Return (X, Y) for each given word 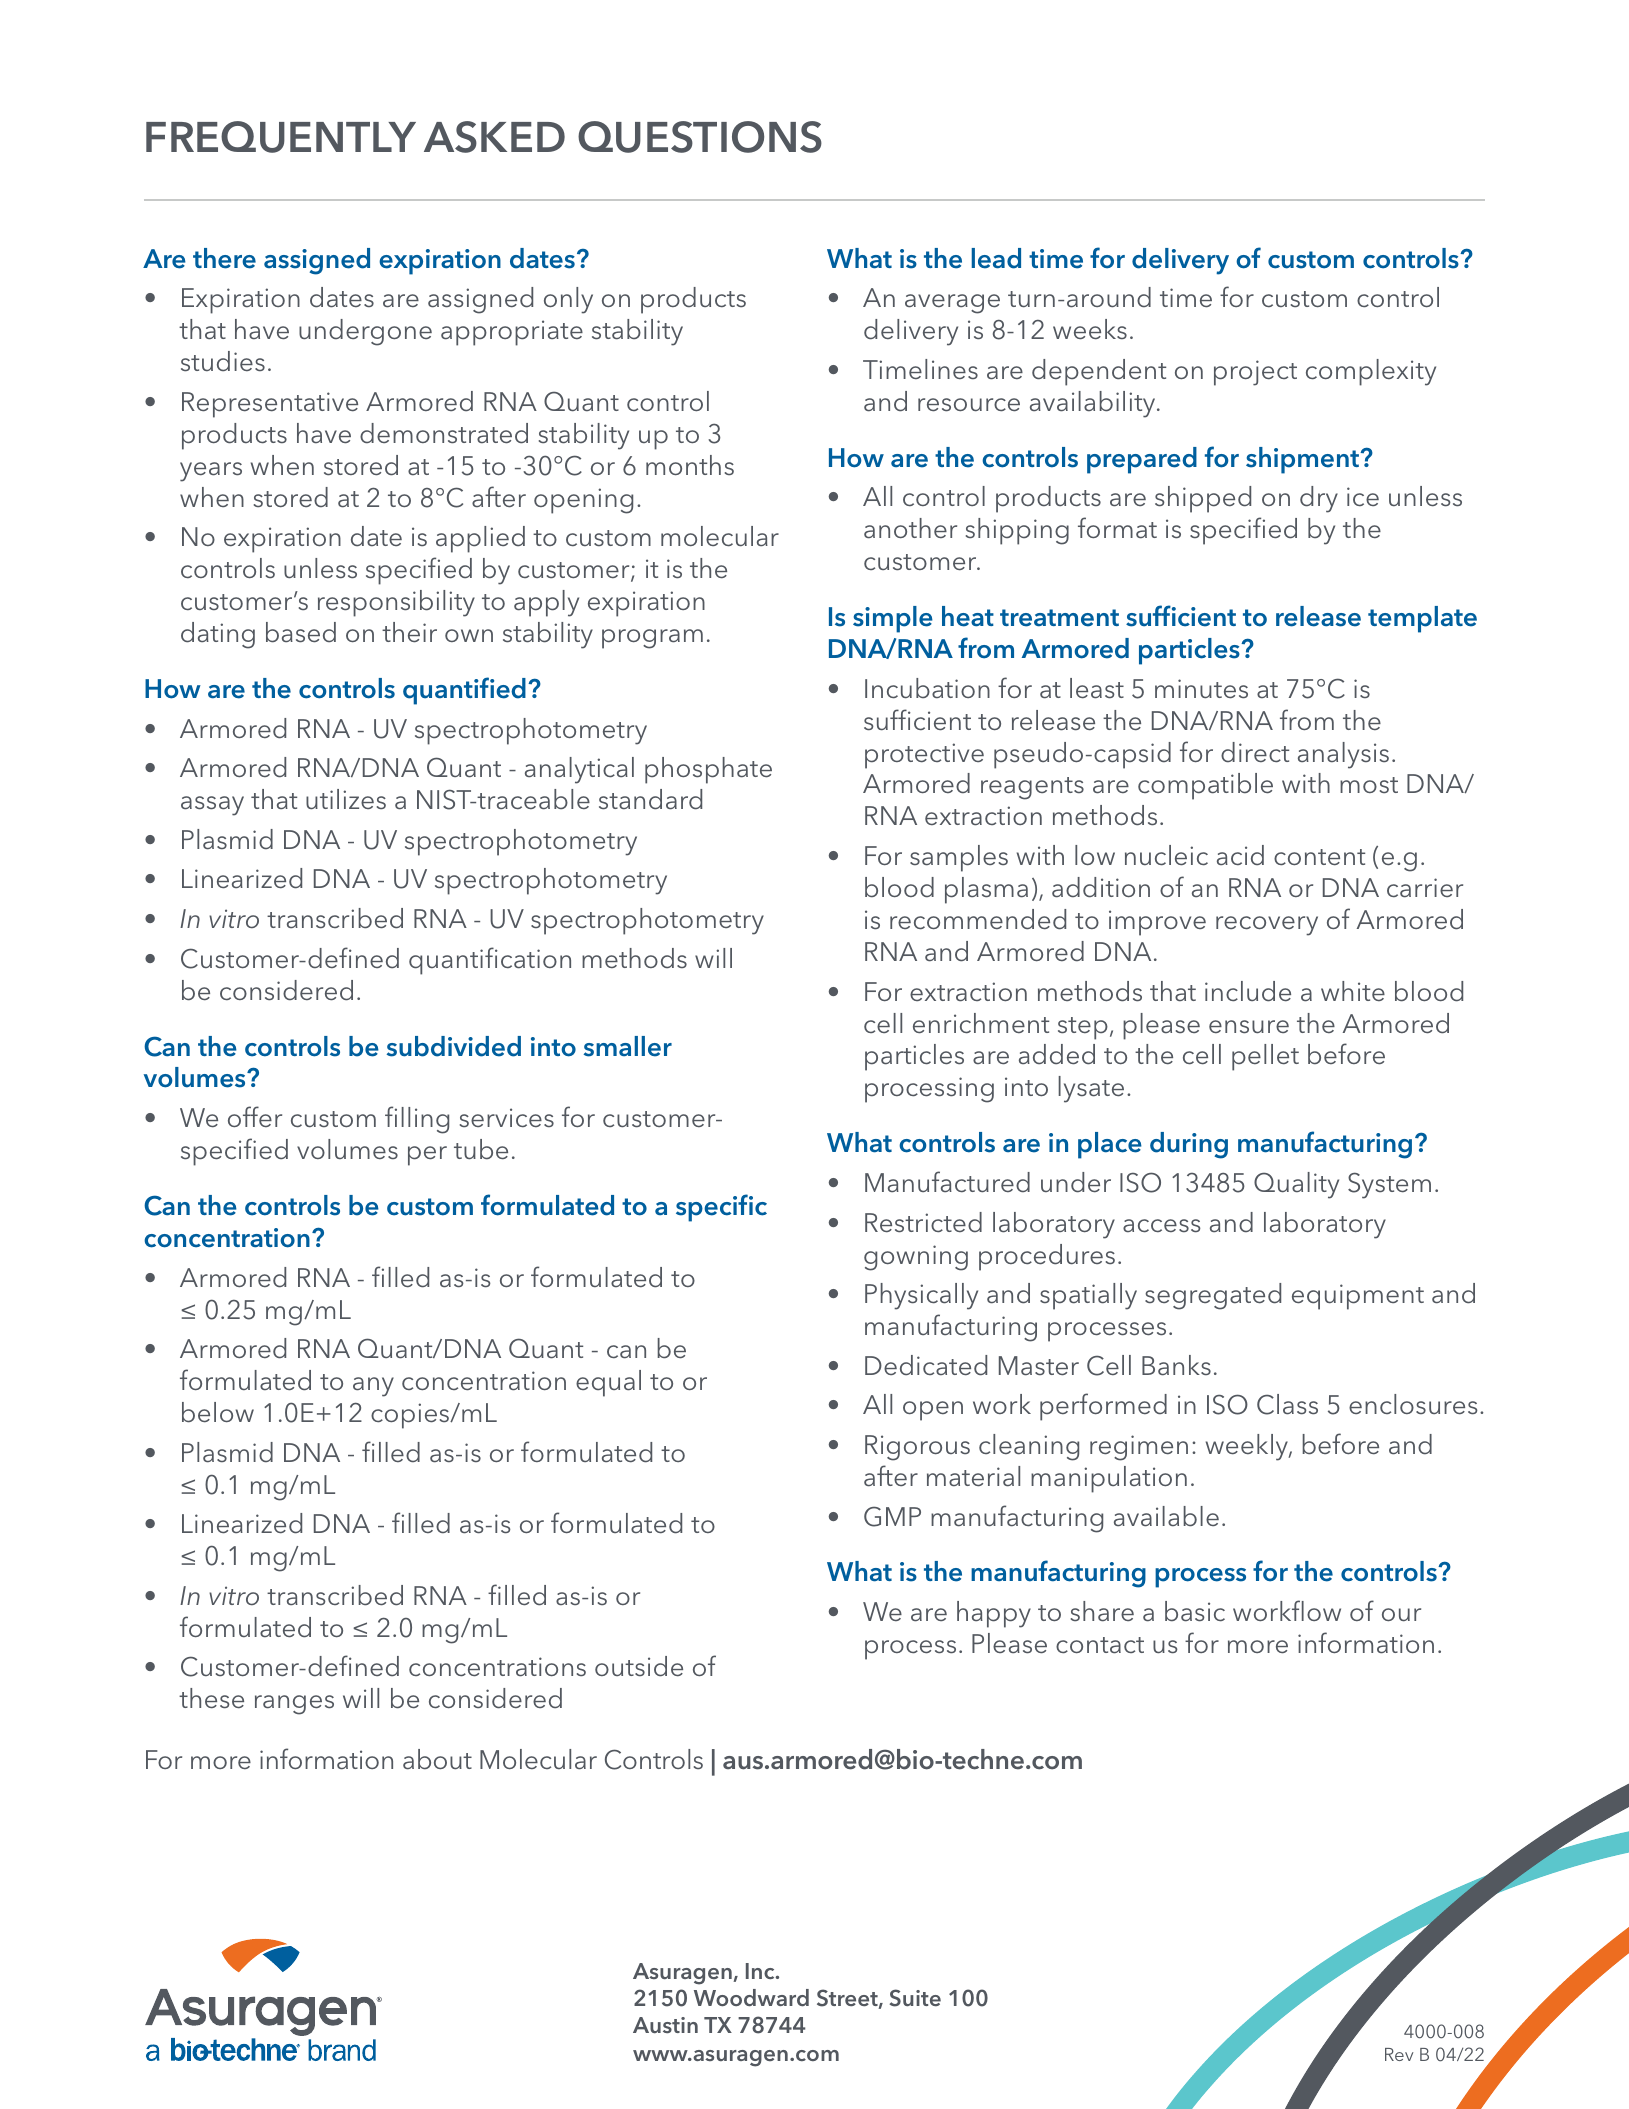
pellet (1265, 1057)
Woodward (751, 1997)
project (1255, 373)
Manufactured (947, 1181)
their (409, 632)
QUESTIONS (700, 137)
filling (417, 1120)
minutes (1201, 689)
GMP (892, 1516)
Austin (665, 2025)
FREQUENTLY (281, 137)
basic (1195, 1611)
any (373, 1387)
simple (893, 619)
